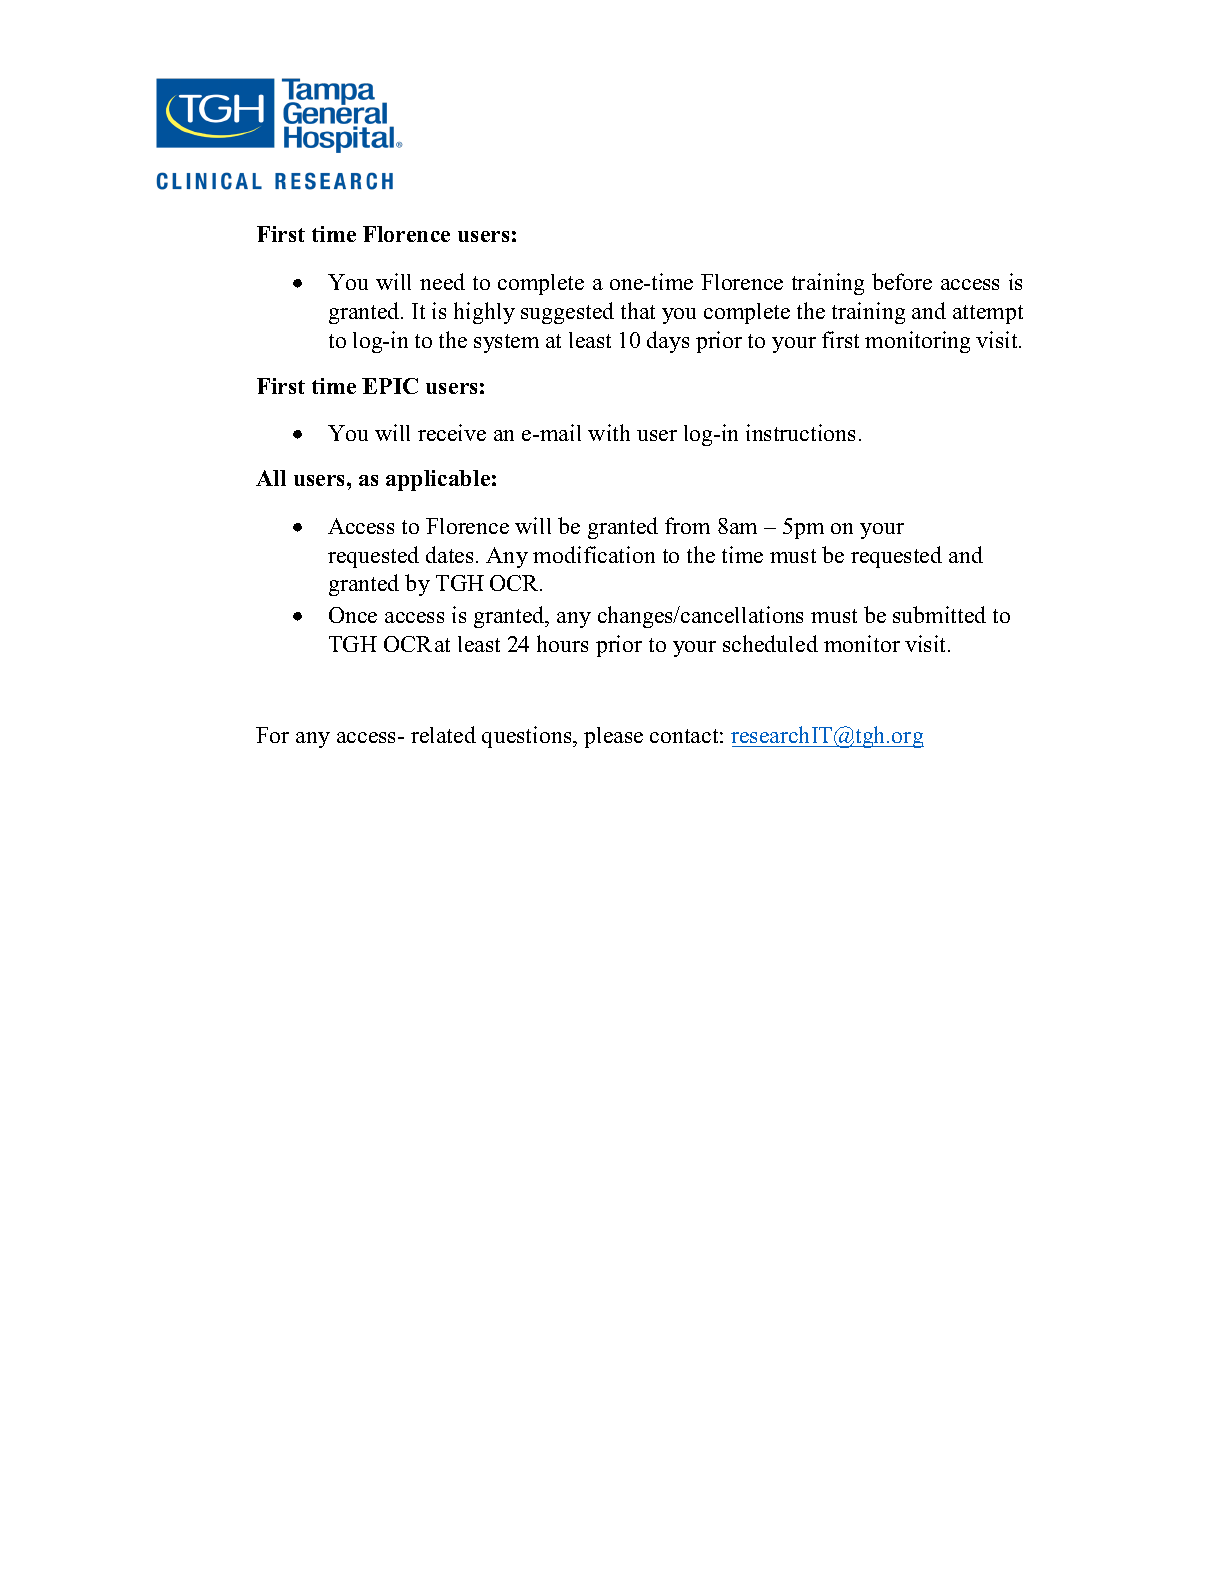 The image size is (1218, 1576). What do you see at coordinates (452, 432) in the document?
I see `receive` at bounding box center [452, 432].
